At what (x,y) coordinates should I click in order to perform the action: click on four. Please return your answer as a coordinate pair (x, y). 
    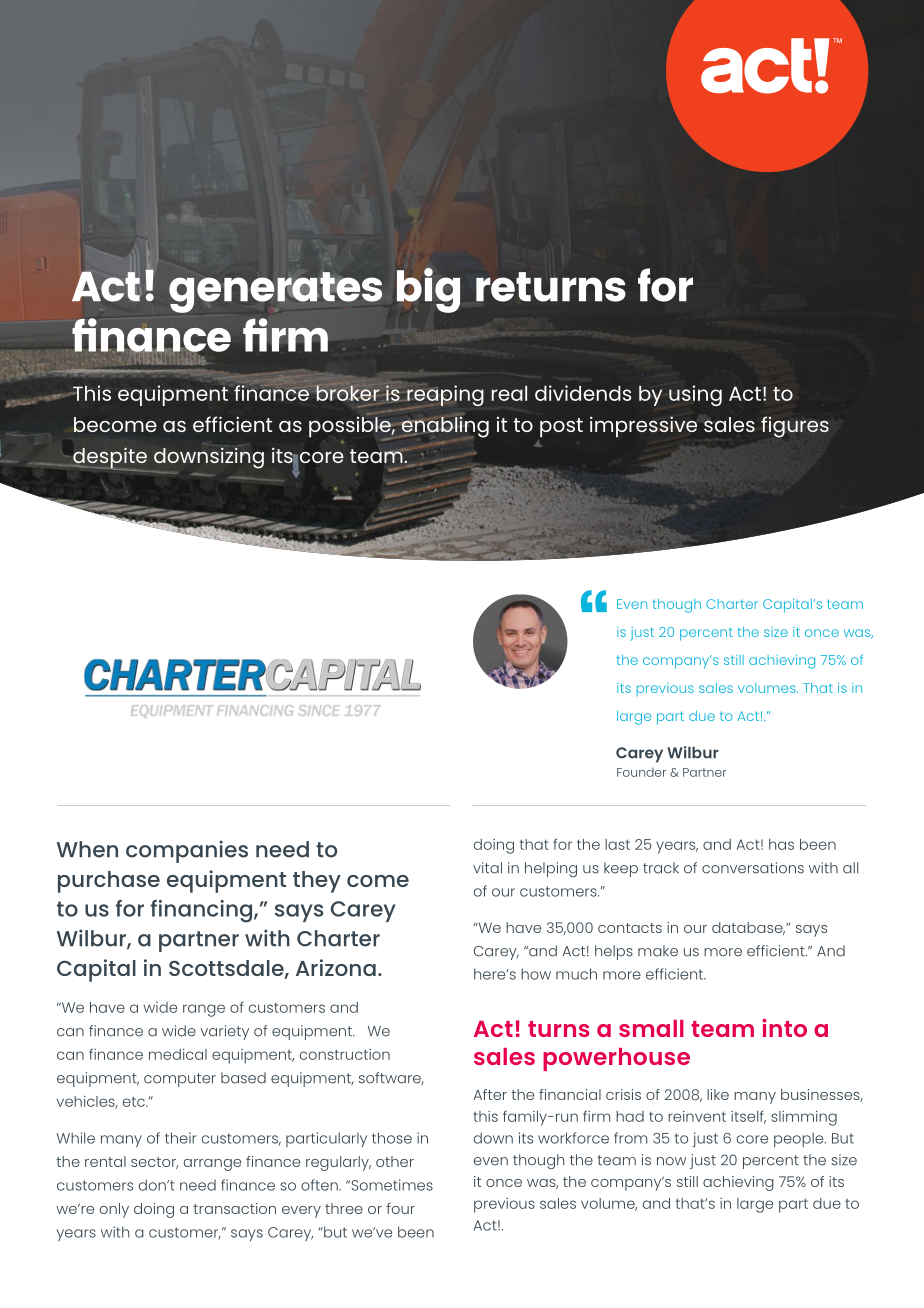
    Looking at the image, I should click on (400, 1208).
